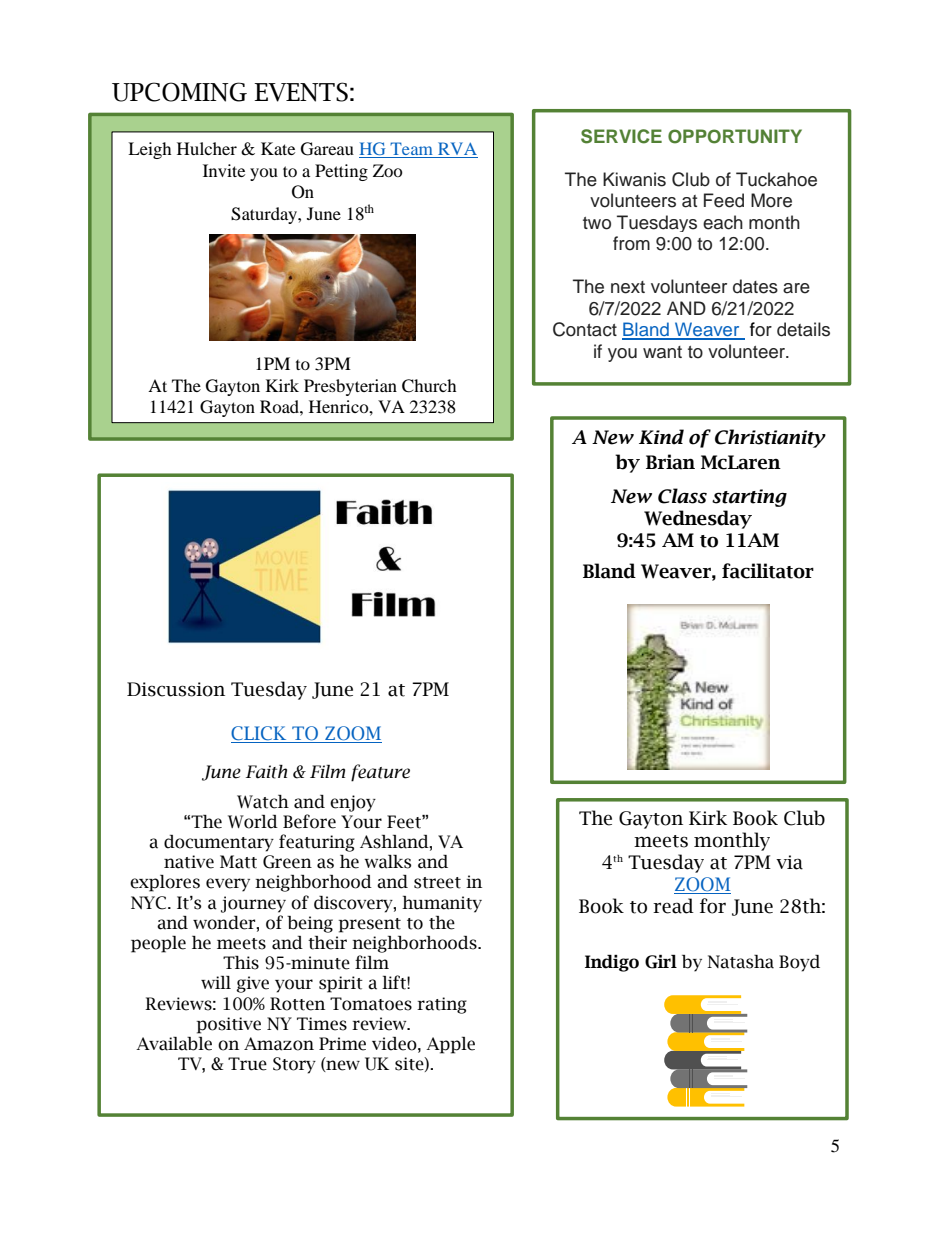 The width and height of the screenshot is (952, 1233). Describe the element at coordinates (770, 438) in the screenshot. I see `Christianity` at that location.
